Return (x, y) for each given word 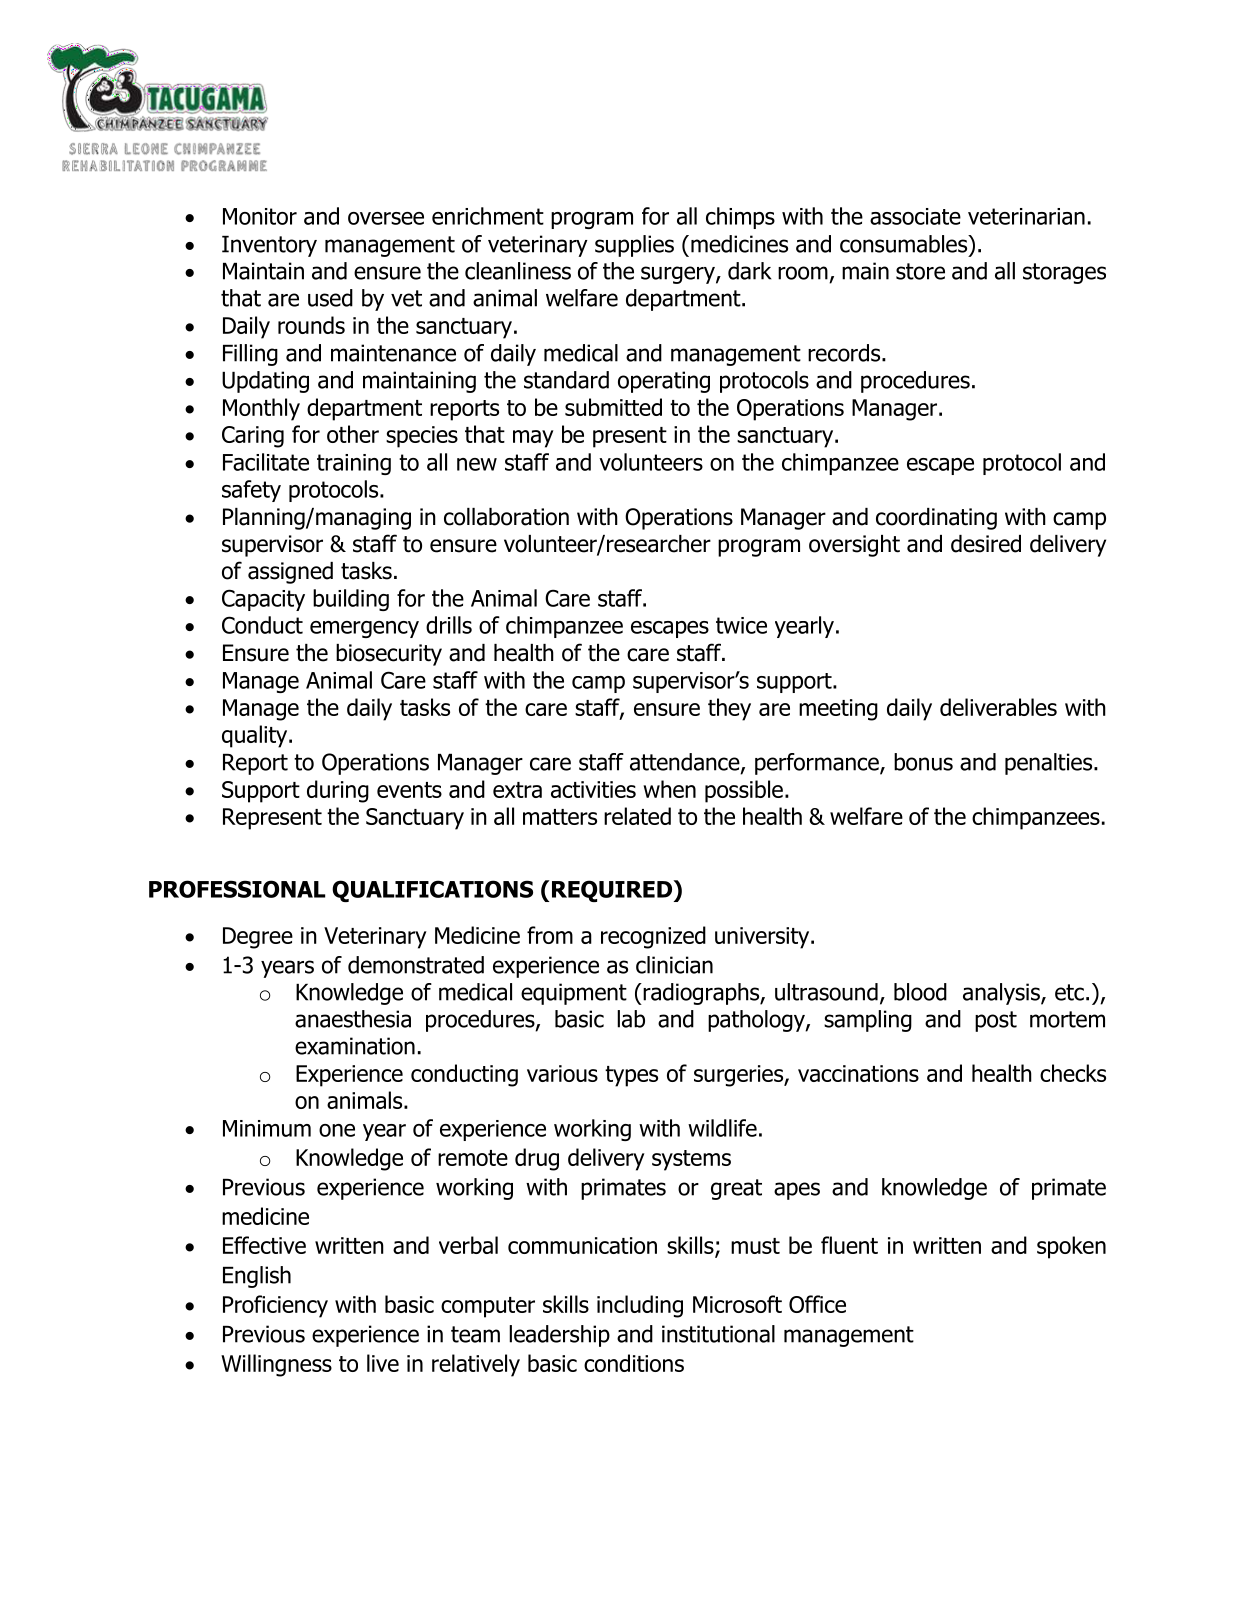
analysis (1002, 994)
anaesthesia (353, 1019)
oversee (386, 218)
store (920, 271)
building (351, 600)
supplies (634, 246)
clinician (674, 965)
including (640, 1306)
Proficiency (275, 1306)
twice (741, 625)
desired (986, 544)
